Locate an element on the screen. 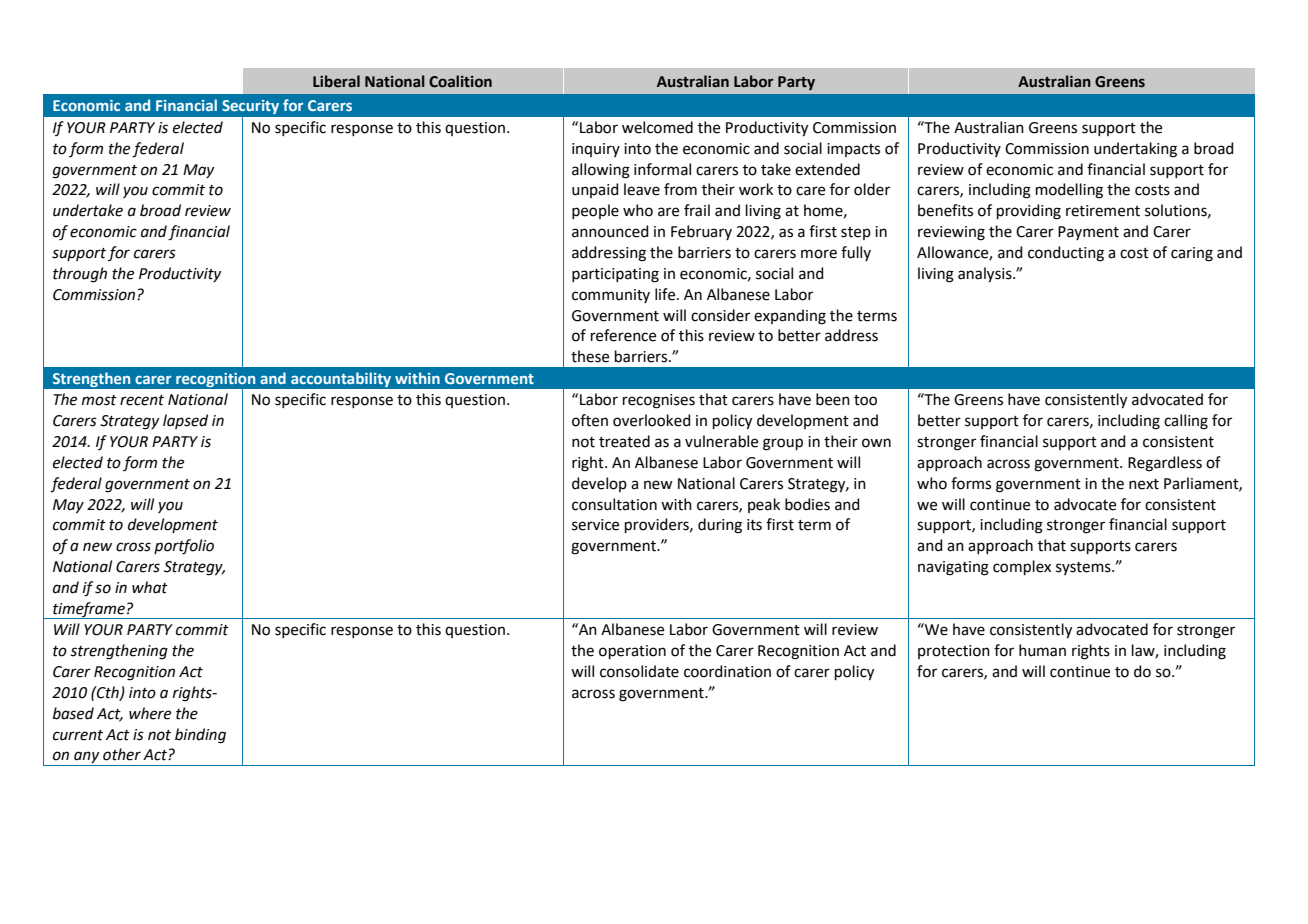 The image size is (1308, 924). through is located at coordinates (80, 275).
